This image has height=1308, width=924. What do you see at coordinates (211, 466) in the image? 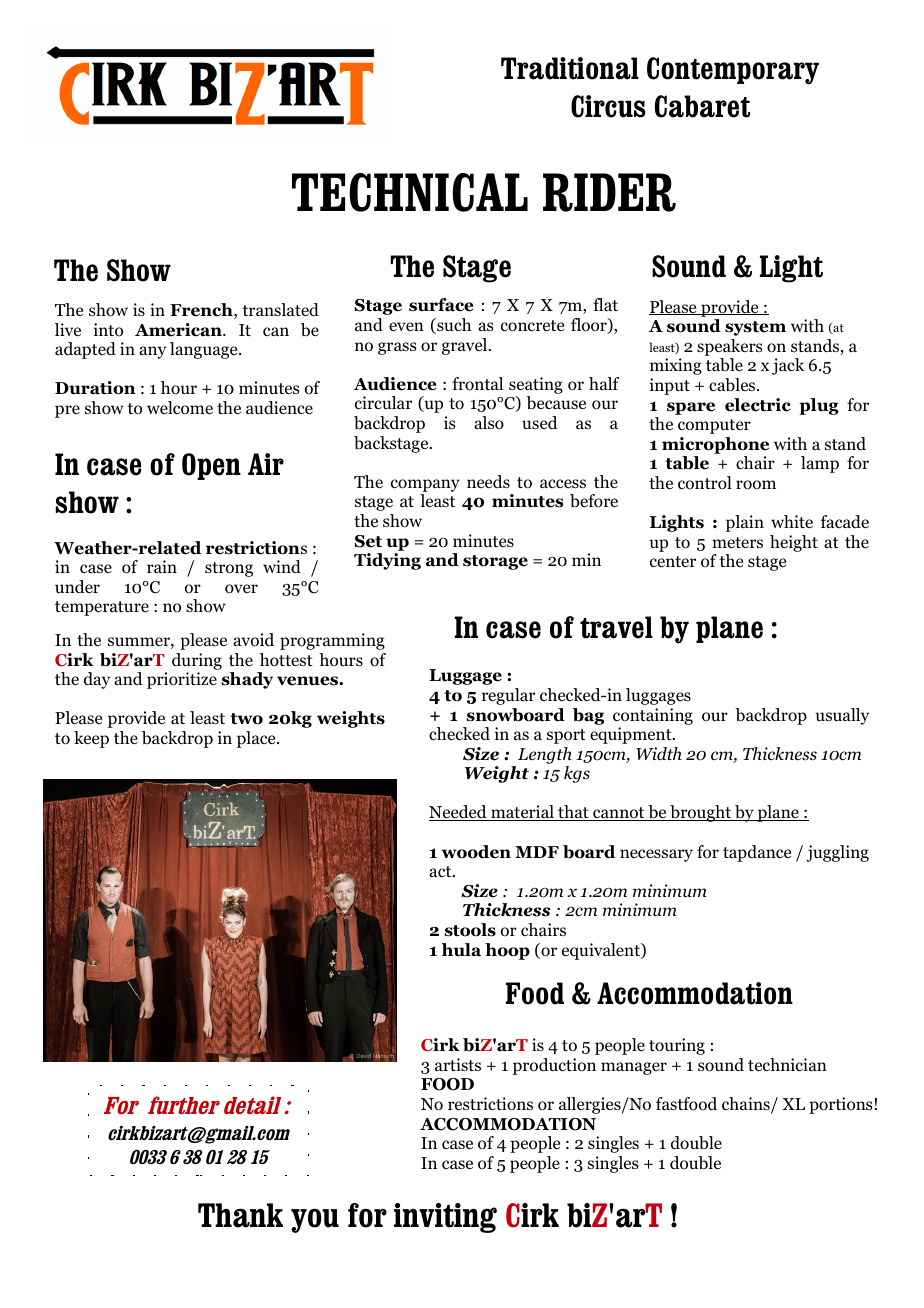
I see `Open` at bounding box center [211, 466].
